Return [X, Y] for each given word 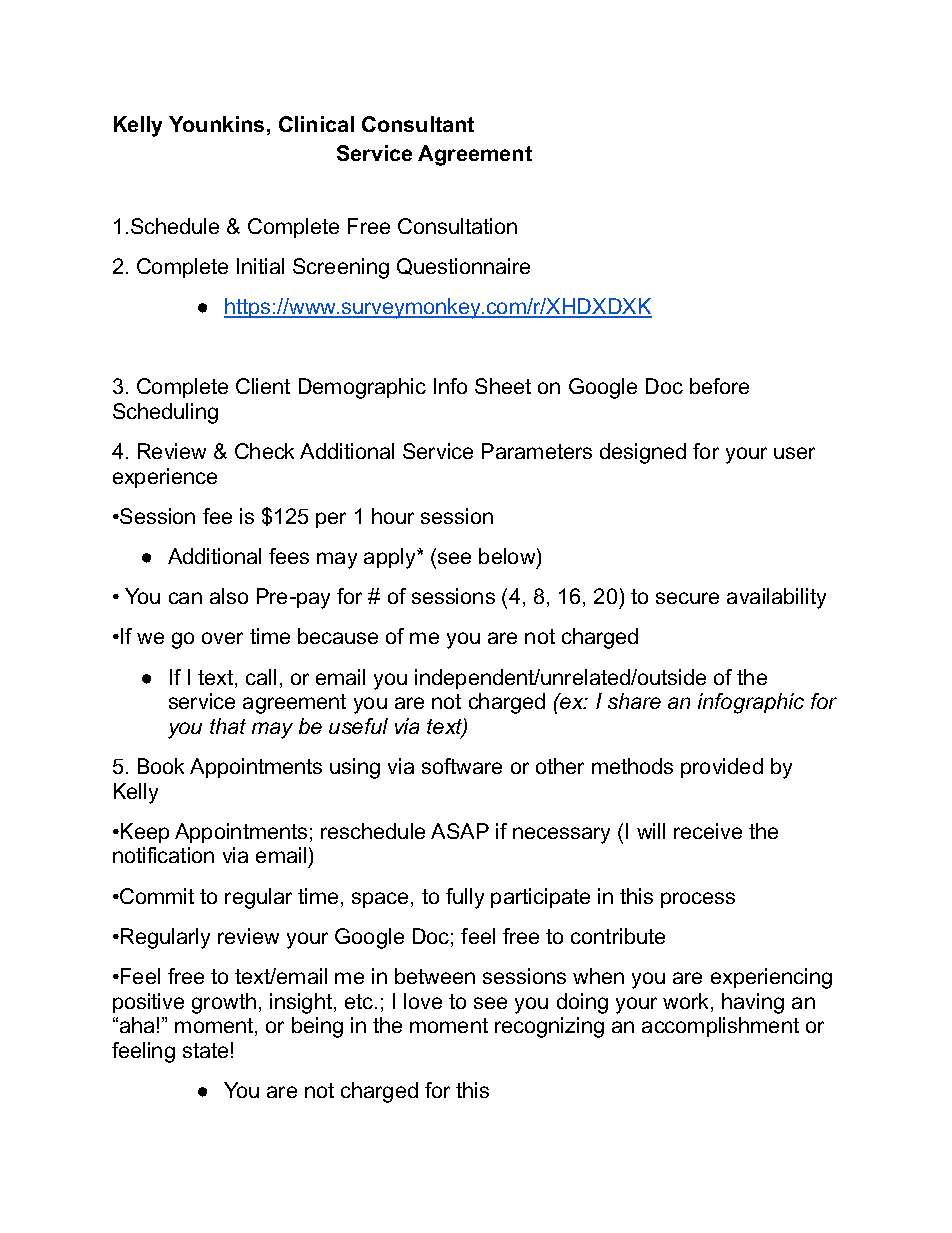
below [508, 557]
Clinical [316, 124]
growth [224, 1003]
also [229, 596]
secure [687, 598]
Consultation [457, 226]
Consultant [418, 124]
